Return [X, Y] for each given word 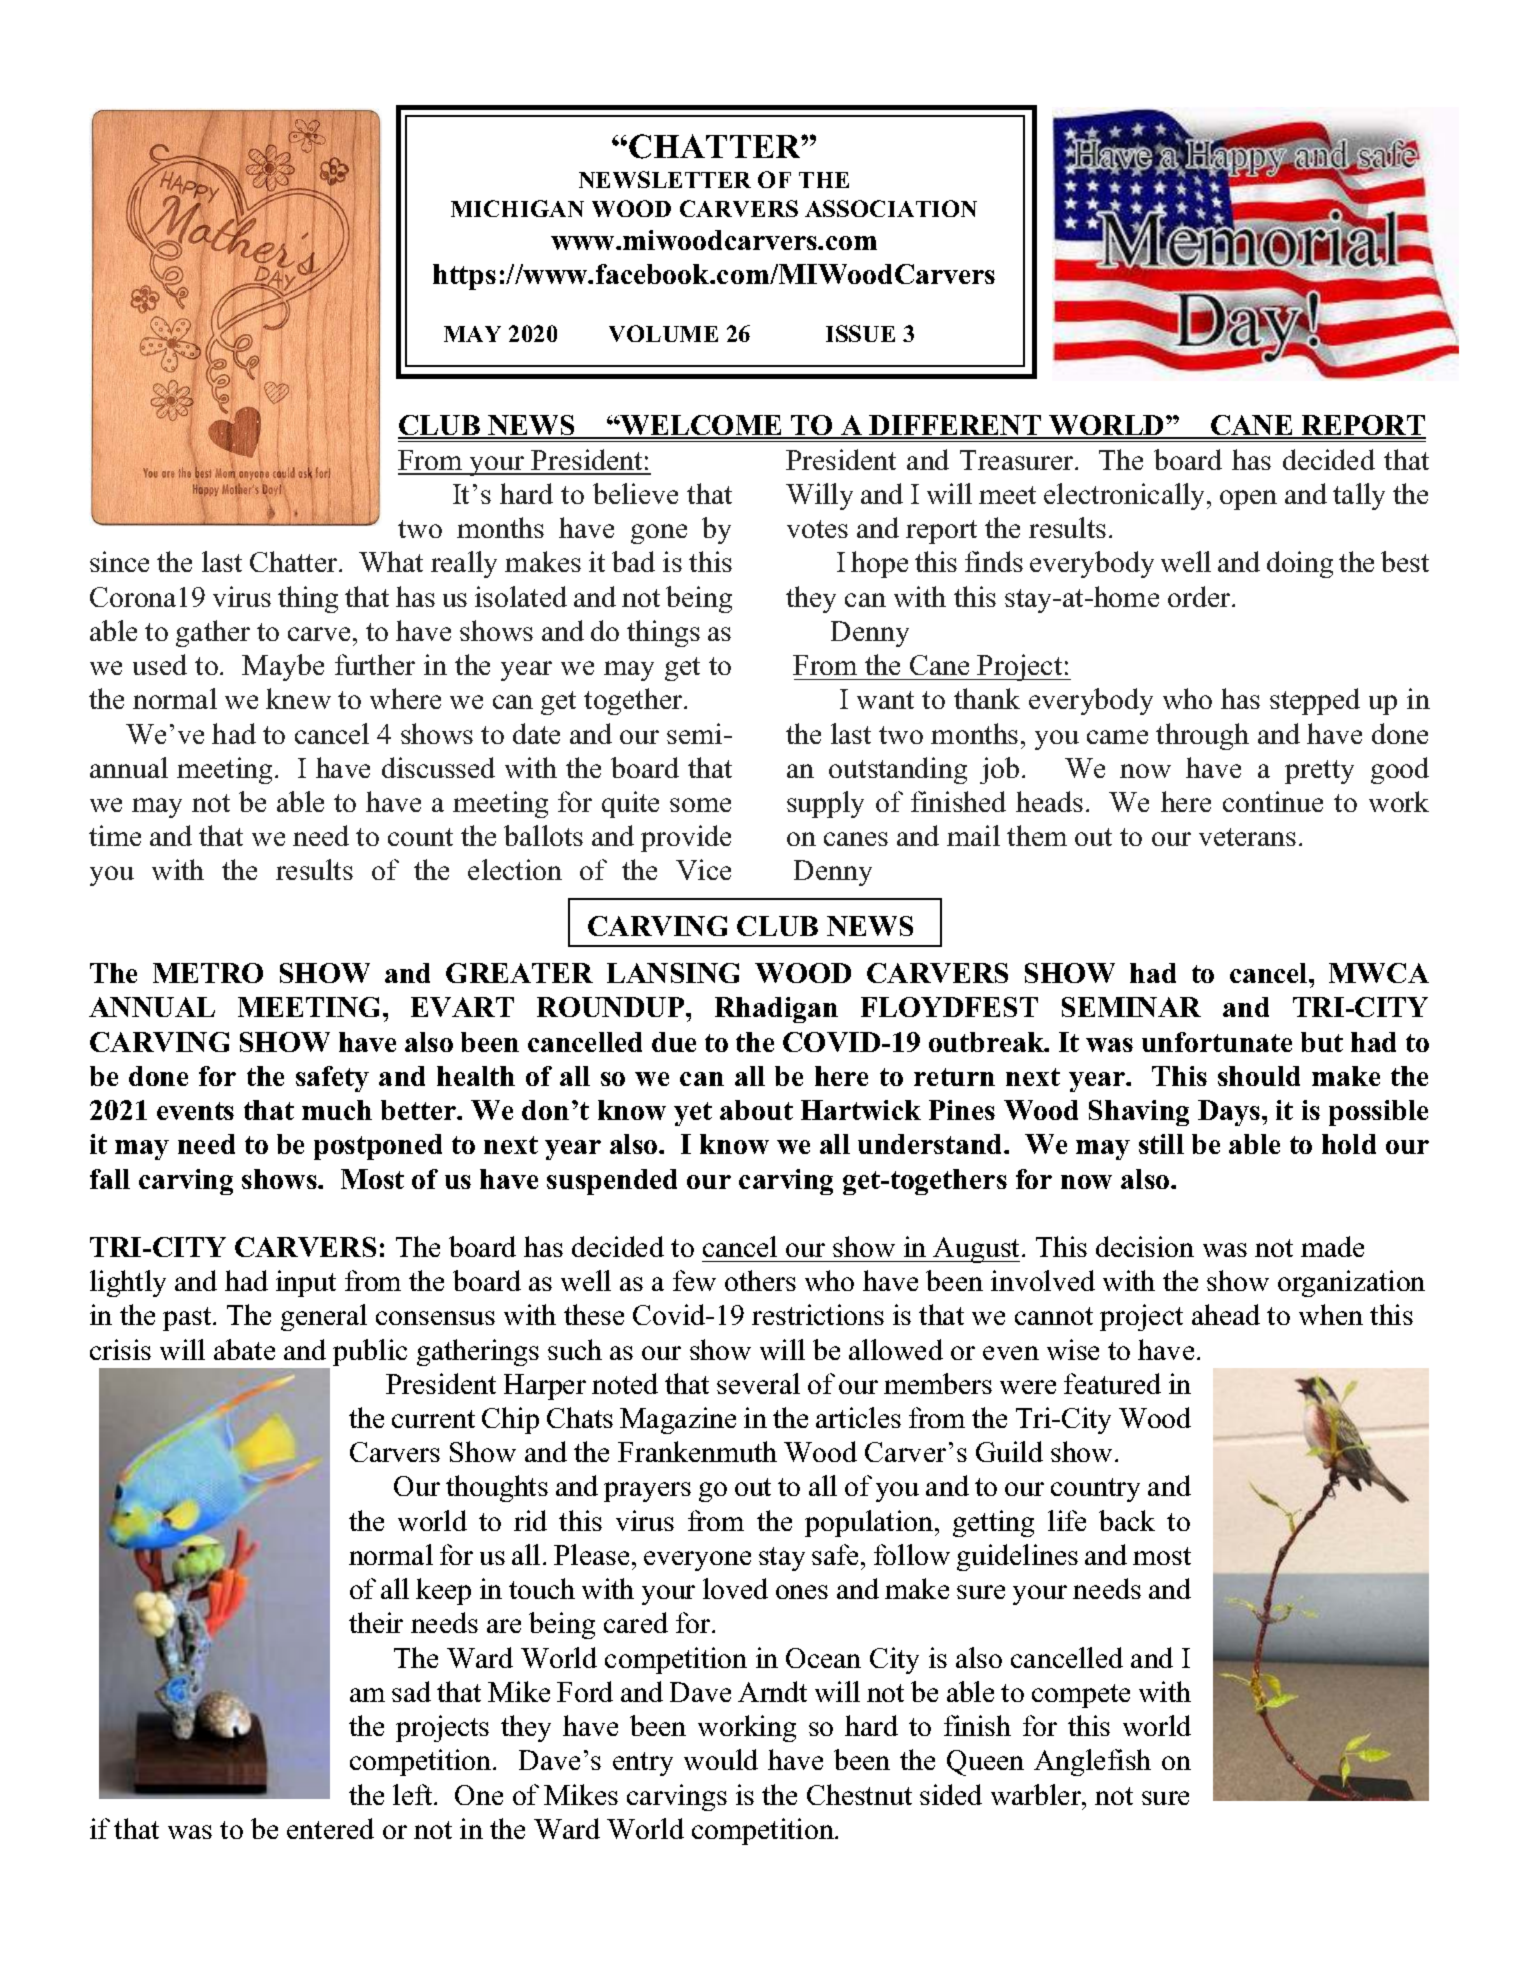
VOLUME [663, 333]
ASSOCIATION [891, 208]
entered [330, 1828]
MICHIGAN [517, 208]
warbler [1037, 1794]
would [721, 1759]
